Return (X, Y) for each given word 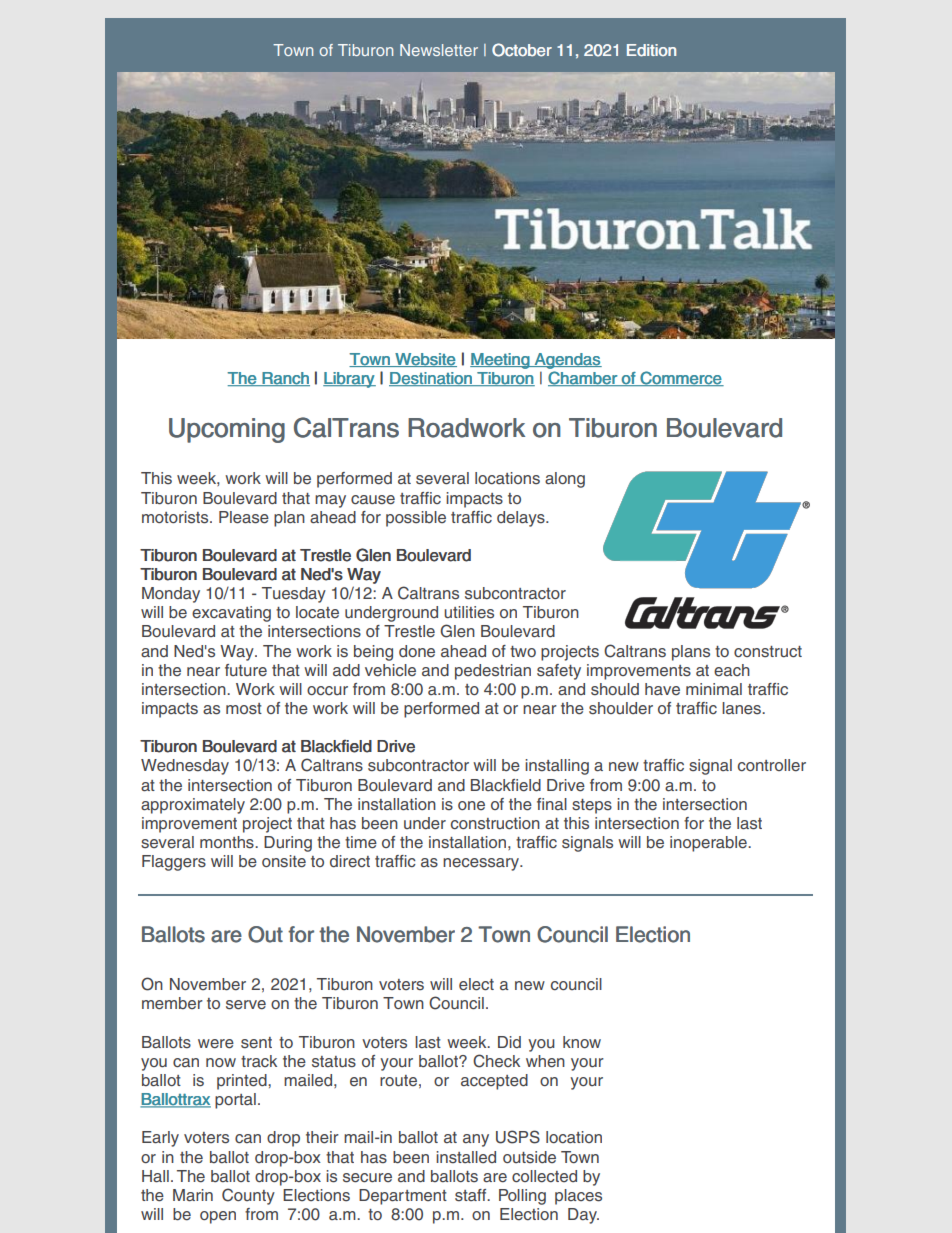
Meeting (500, 361)
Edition (651, 50)
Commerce (680, 378)
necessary (482, 864)
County (248, 1196)
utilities (469, 612)
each (732, 670)
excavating (231, 614)
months (228, 842)
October (522, 50)
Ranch (285, 379)
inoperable (709, 844)
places (578, 1197)
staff (472, 1195)
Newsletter (439, 50)
